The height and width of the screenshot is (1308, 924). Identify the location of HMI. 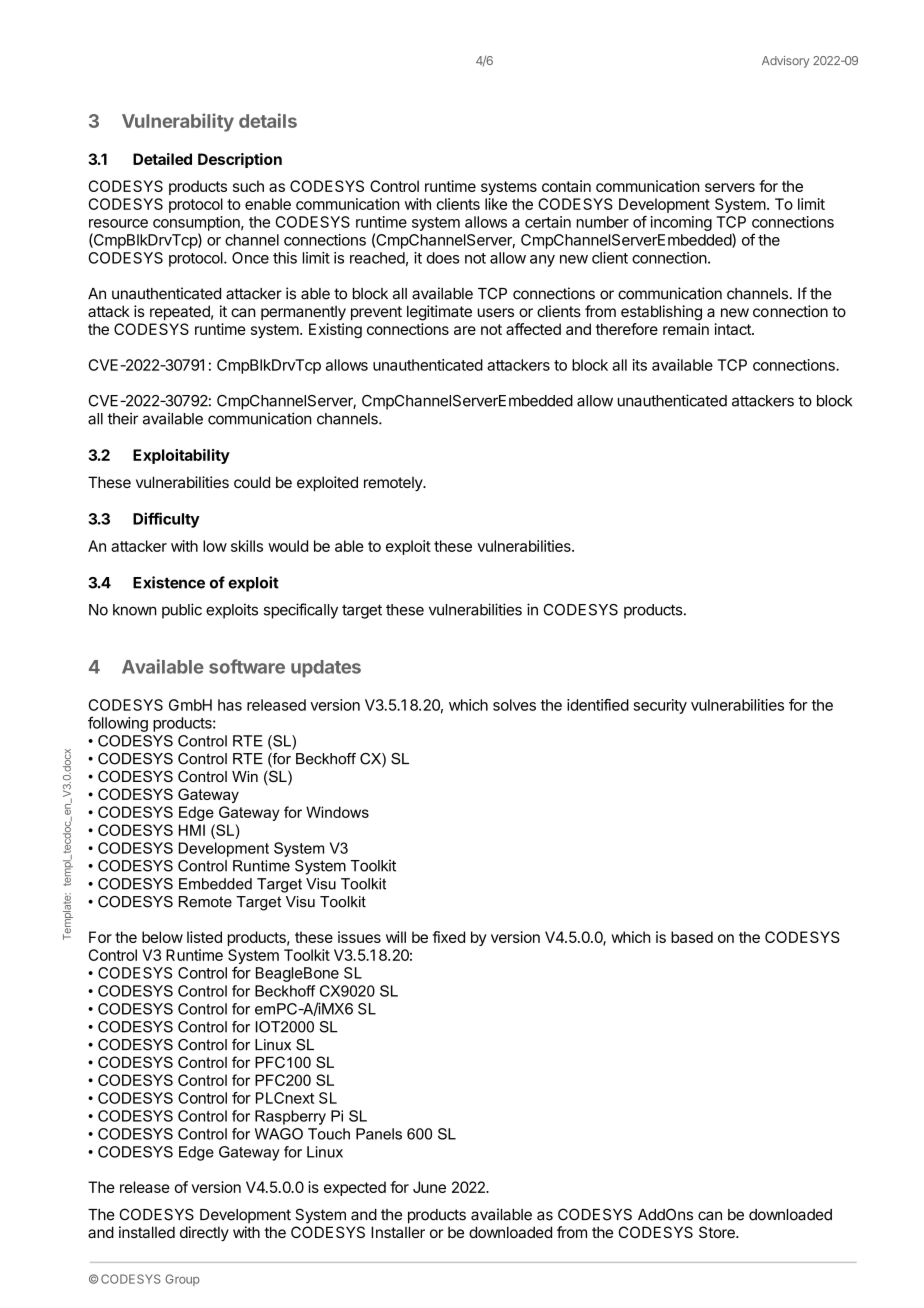
(192, 830).
